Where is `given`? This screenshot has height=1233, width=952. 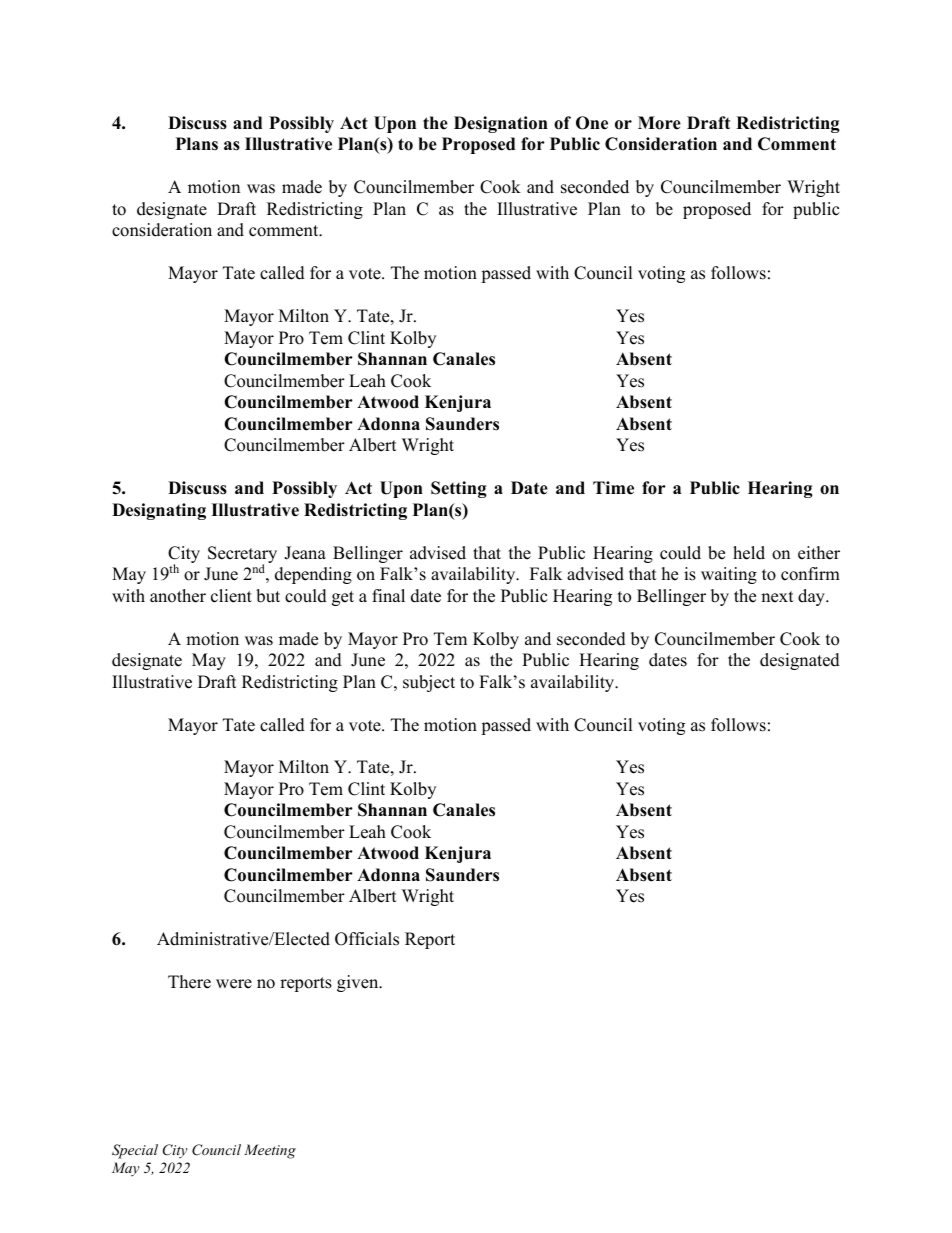
given is located at coordinates (359, 983).
